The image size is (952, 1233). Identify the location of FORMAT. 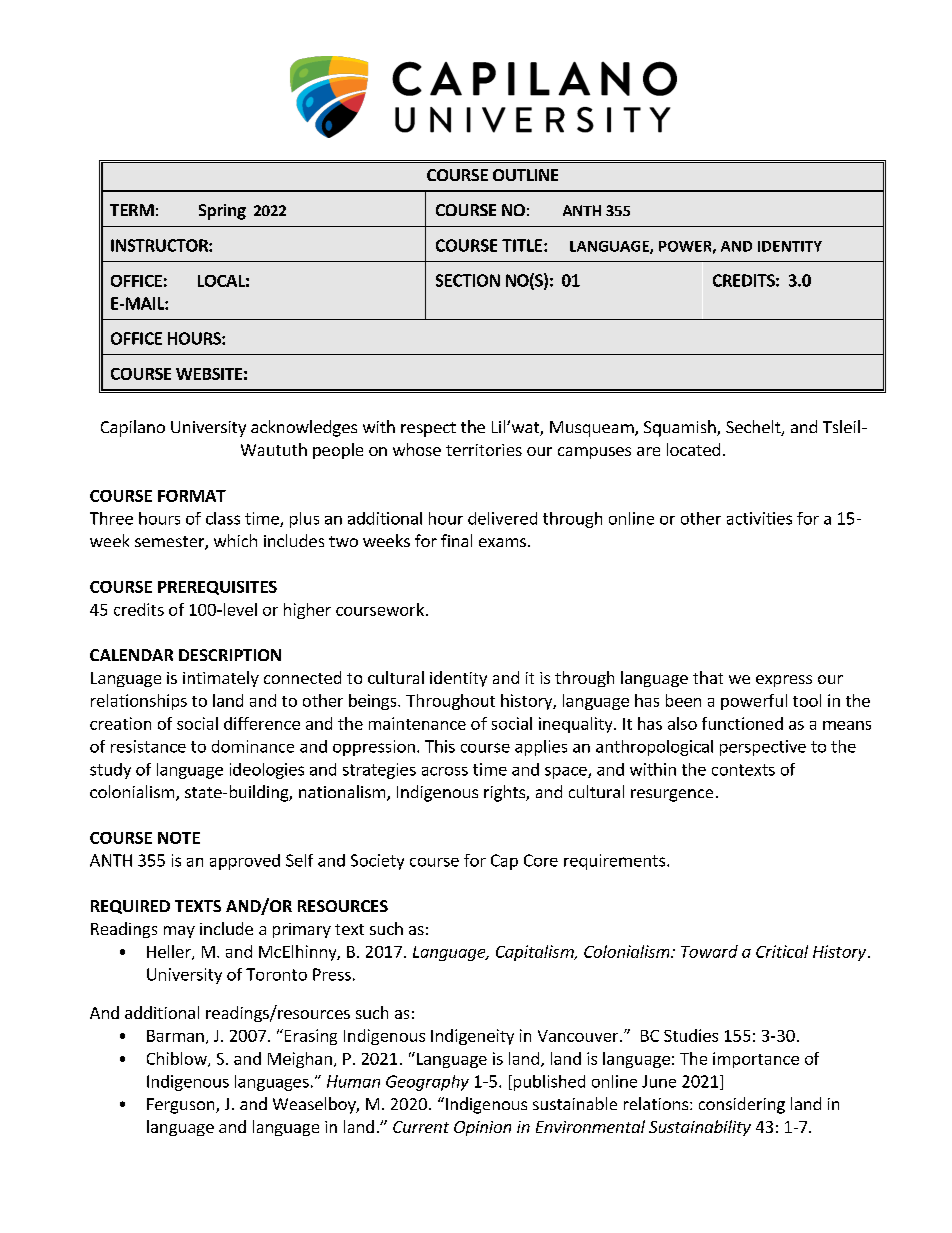
(192, 496).
